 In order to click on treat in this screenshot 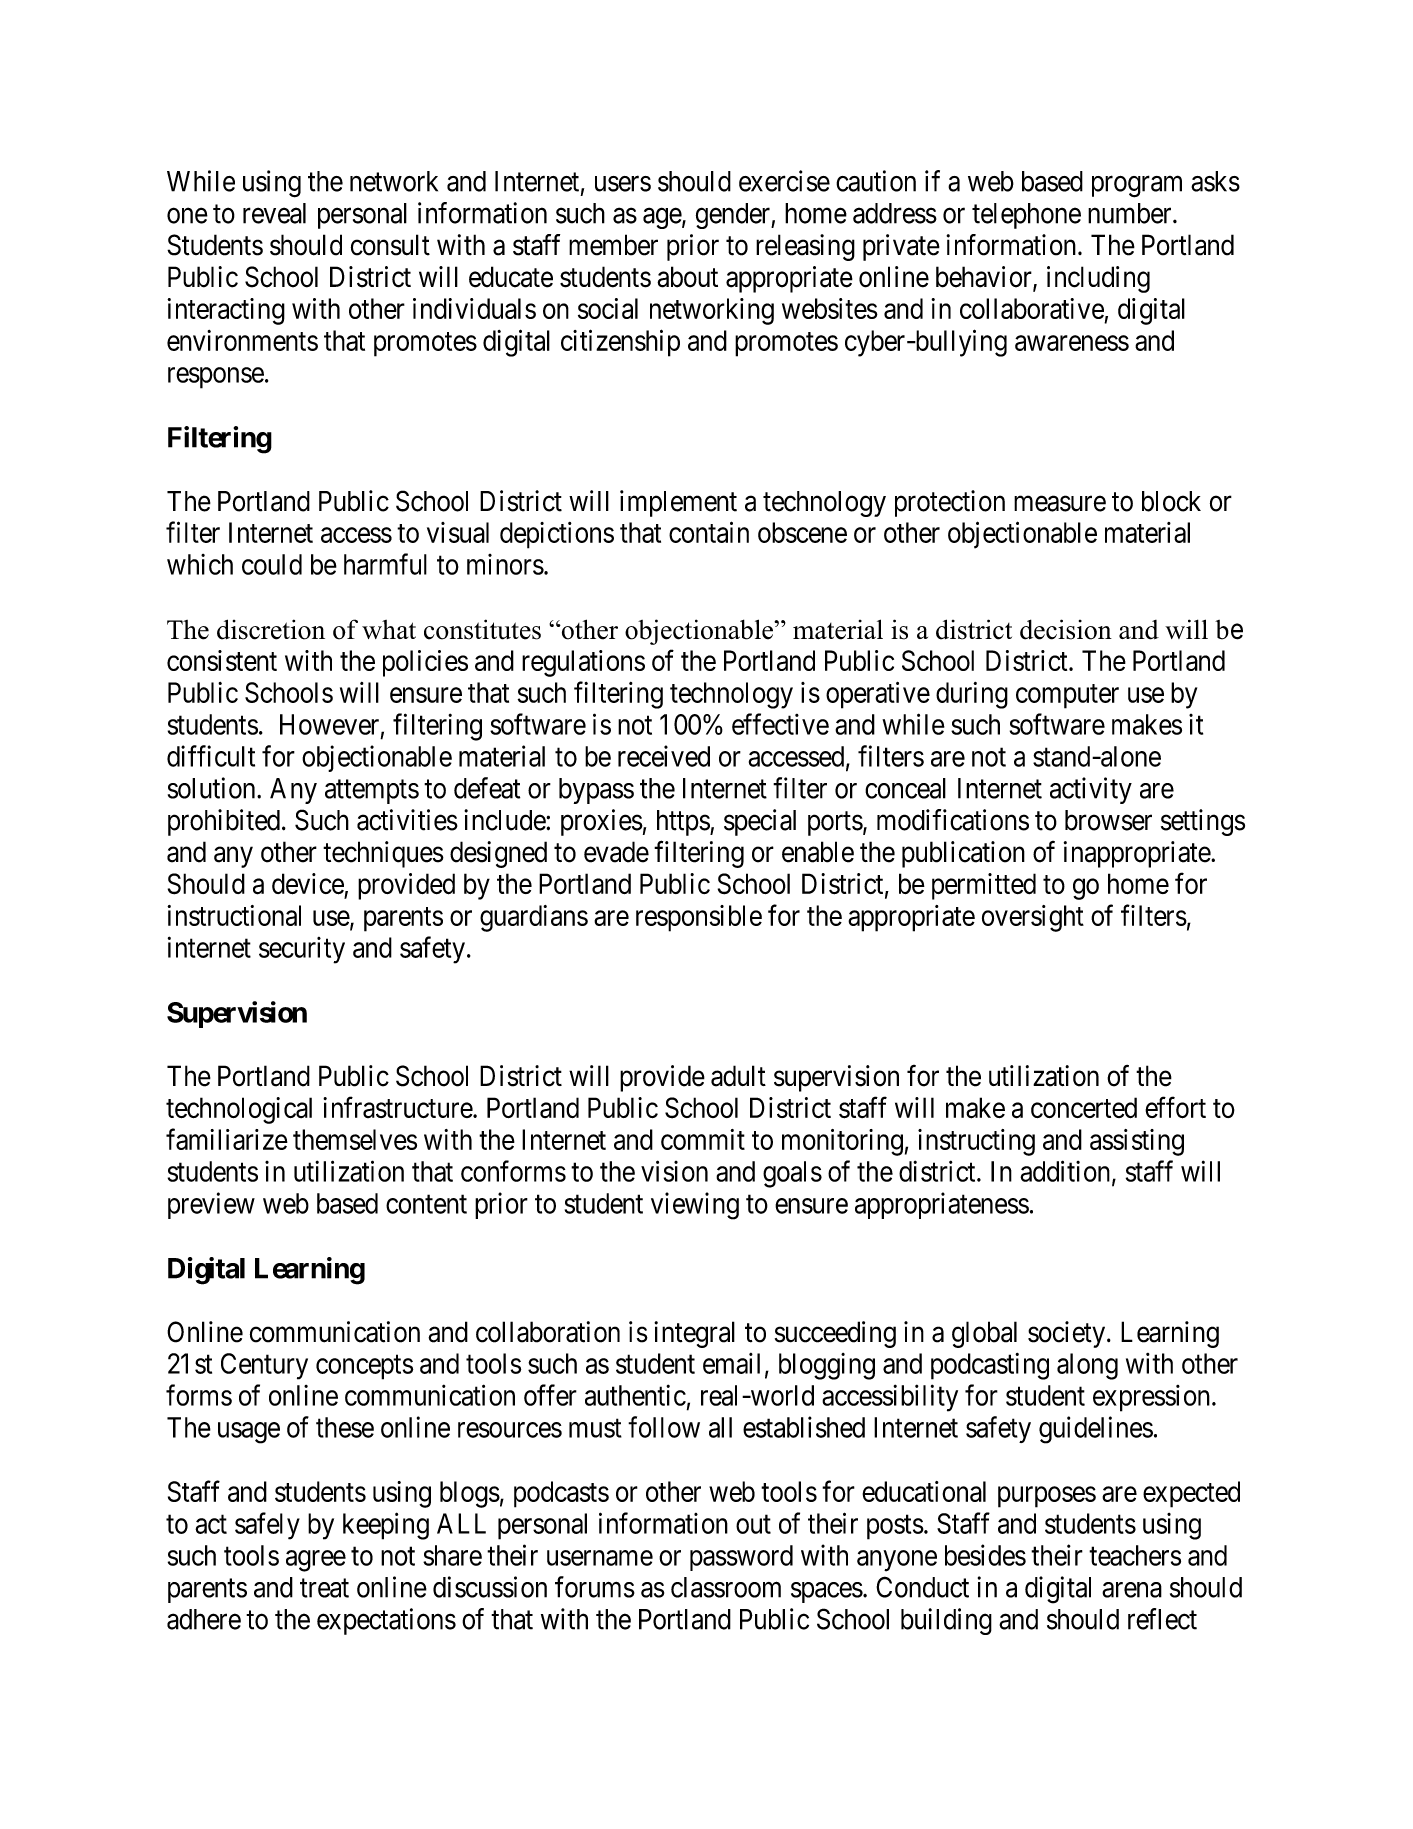, I will do `click(324, 1588)`.
